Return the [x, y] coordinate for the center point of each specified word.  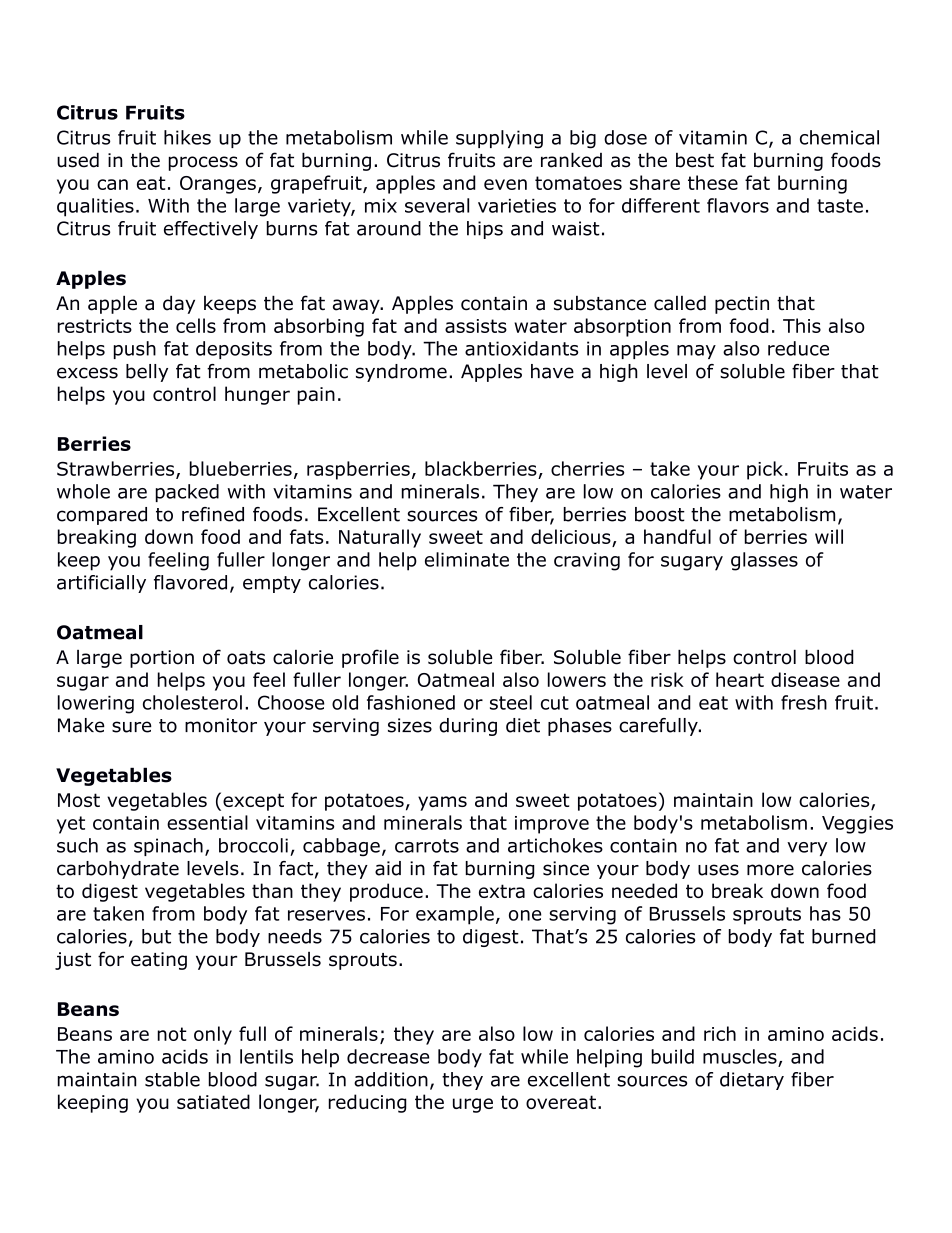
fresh [804, 702]
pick [765, 470]
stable [172, 1079]
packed [187, 493]
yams [442, 803]
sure [132, 727]
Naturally [380, 538]
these [713, 182]
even [505, 184]
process [203, 163]
